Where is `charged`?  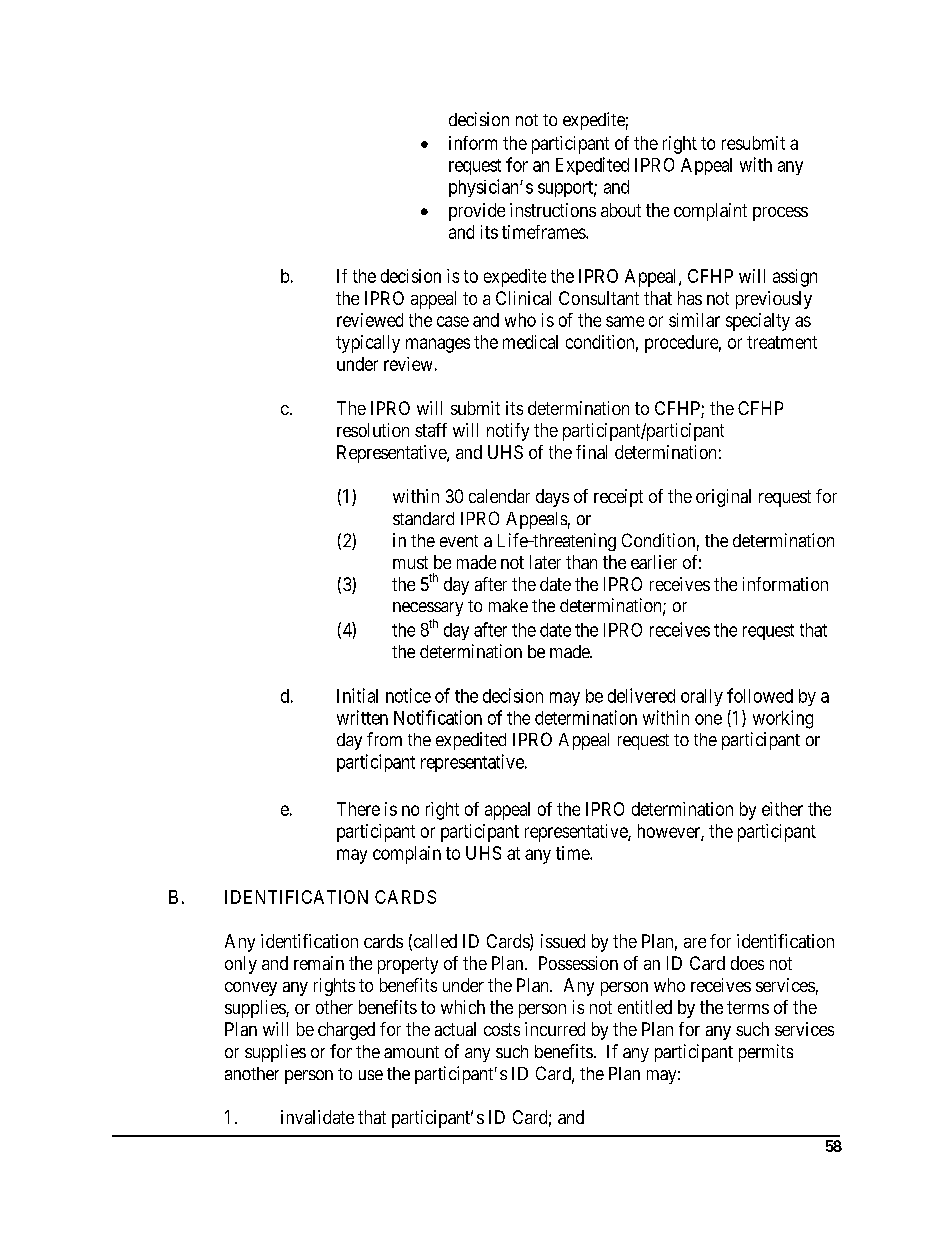
charged is located at coordinates (346, 1031).
